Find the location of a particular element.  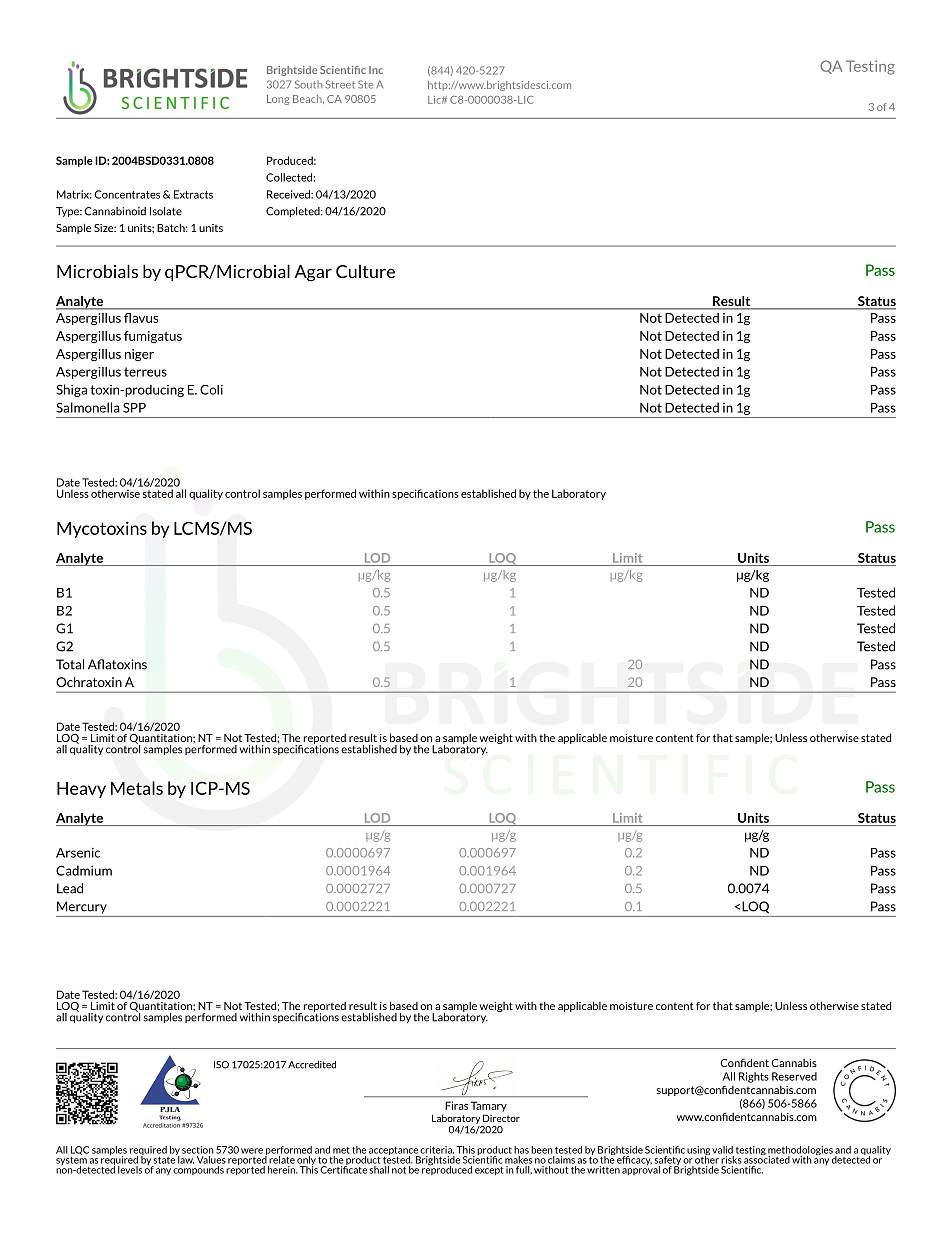

Coli is located at coordinates (211, 390).
